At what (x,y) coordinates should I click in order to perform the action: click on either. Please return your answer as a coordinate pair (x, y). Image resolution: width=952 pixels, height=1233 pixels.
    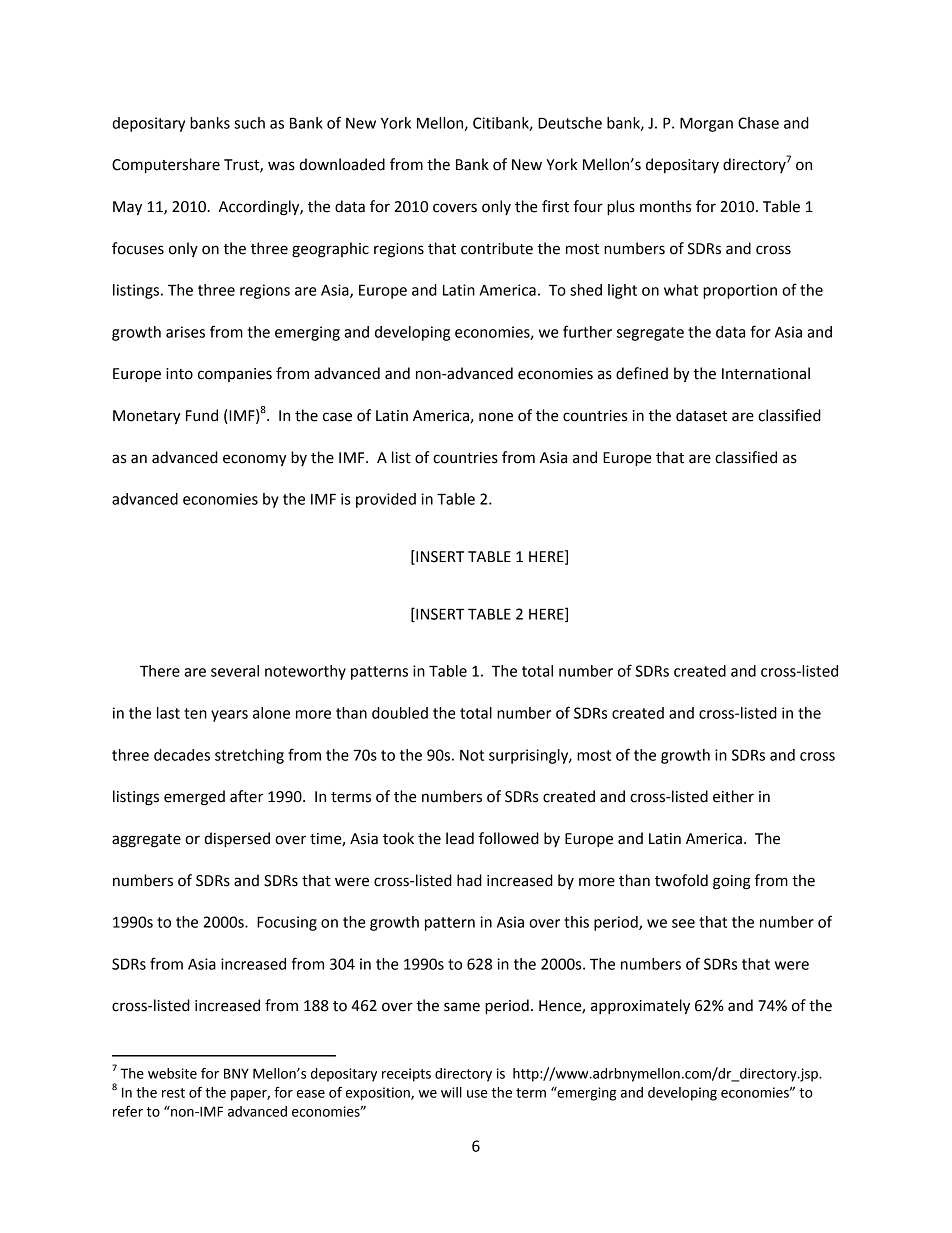
    Looking at the image, I should click on (733, 796).
